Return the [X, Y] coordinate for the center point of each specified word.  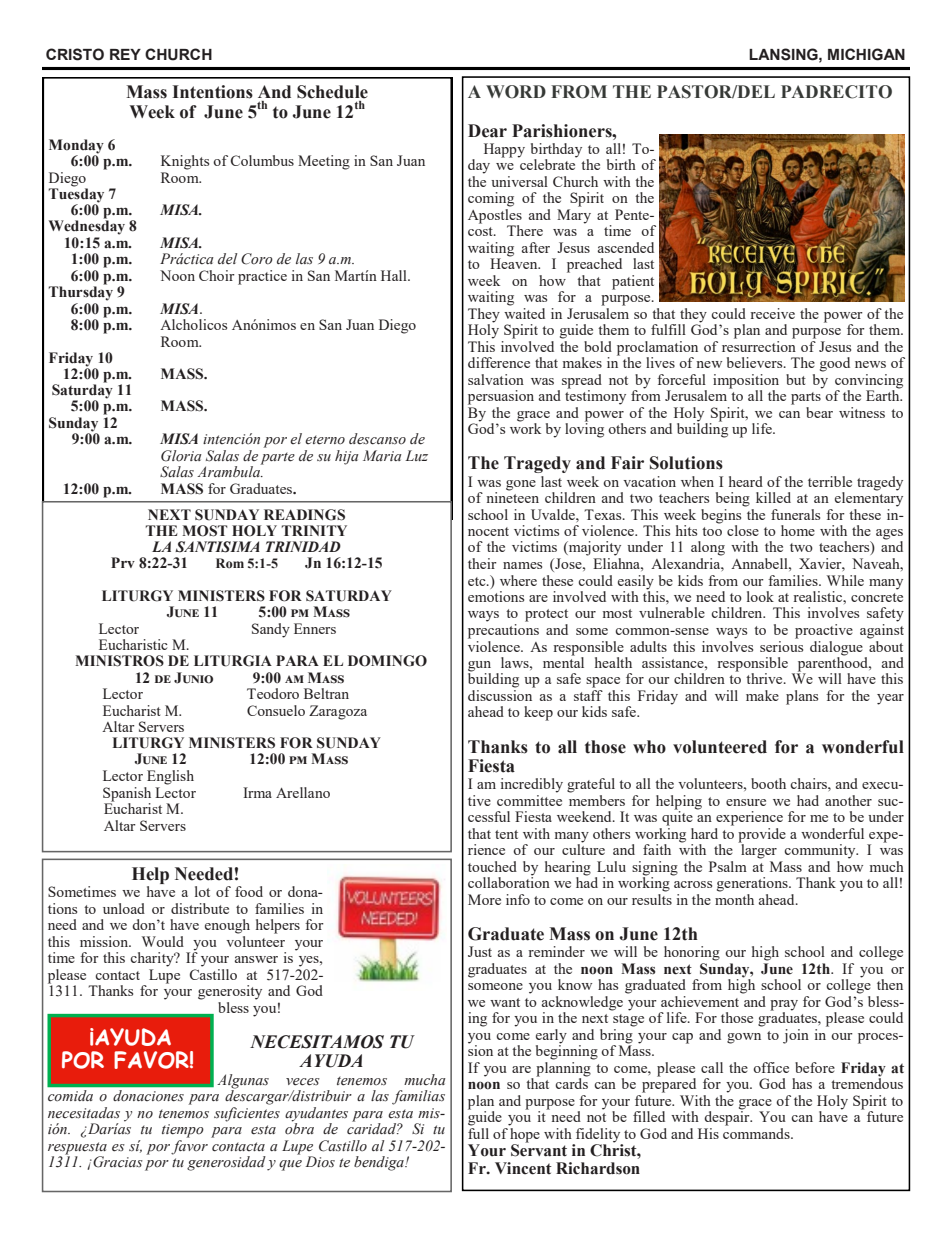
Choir [217, 275]
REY [125, 54]
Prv [123, 562]
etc [478, 581]
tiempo [183, 1131]
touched [492, 866]
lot [202, 891]
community [821, 851]
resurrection [759, 345]
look [760, 596]
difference [499, 362]
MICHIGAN [866, 54]
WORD [516, 92]
